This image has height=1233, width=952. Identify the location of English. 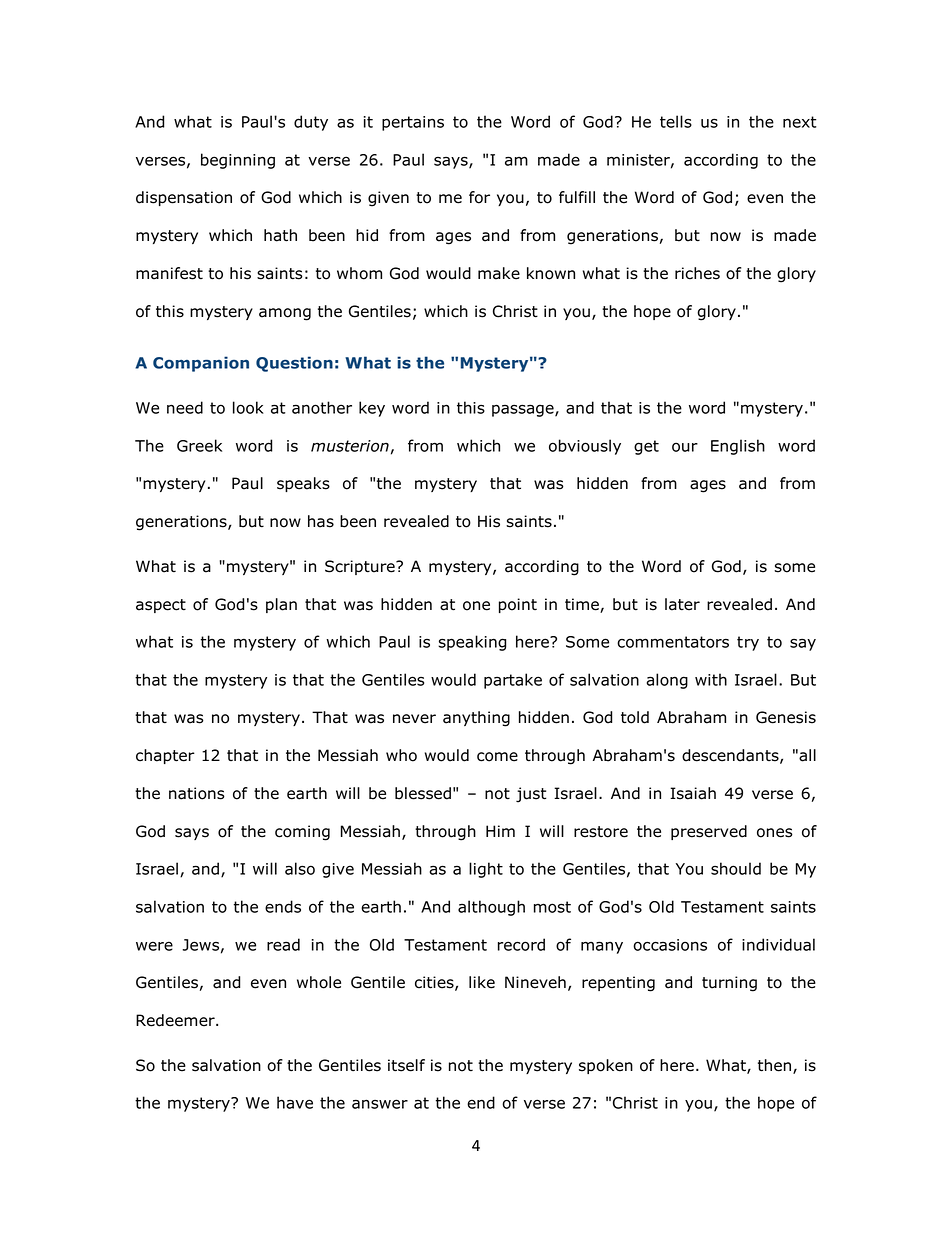
(738, 447).
